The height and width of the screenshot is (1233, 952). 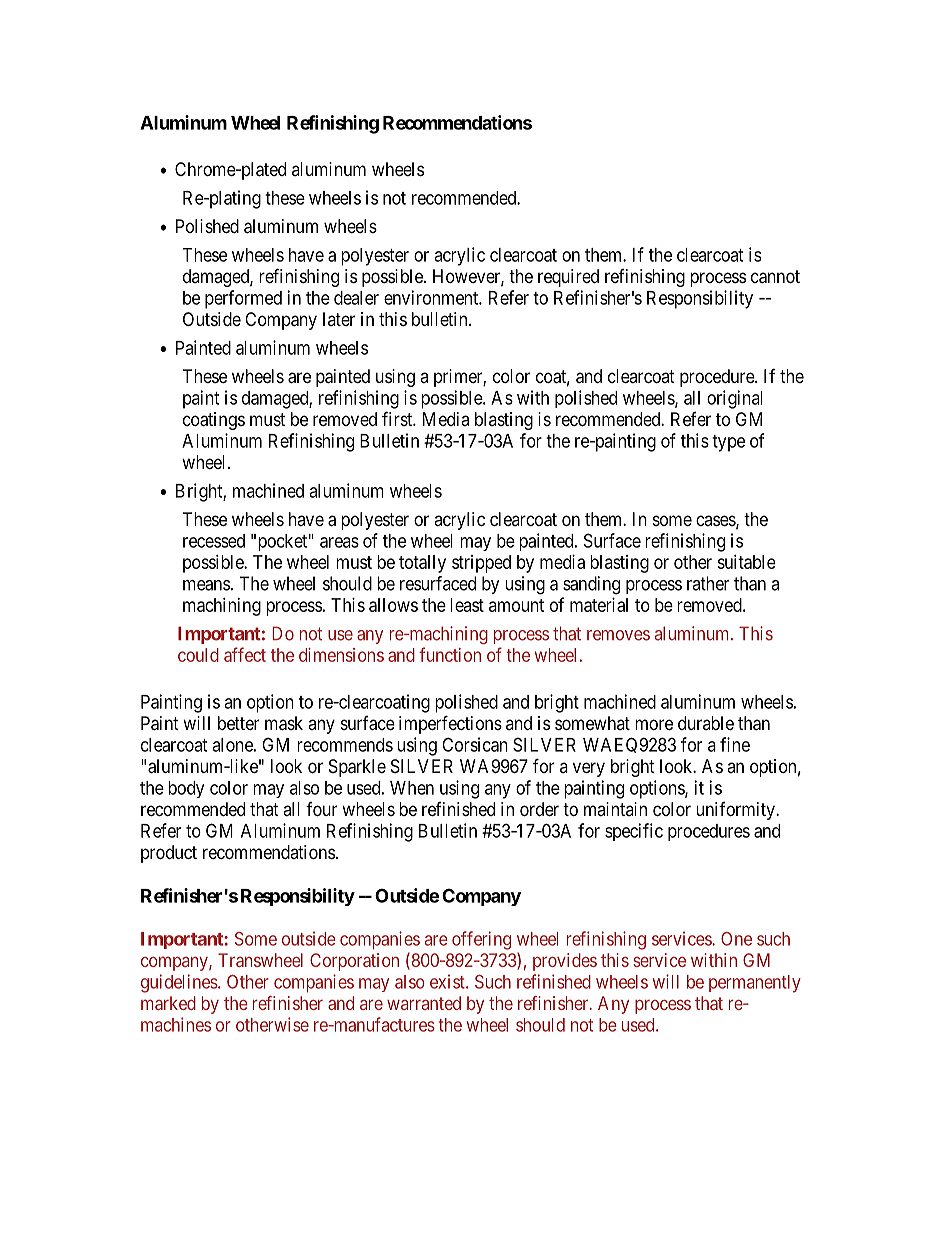 What do you see at coordinates (245, 654) in the screenshot?
I see `affect` at bounding box center [245, 654].
